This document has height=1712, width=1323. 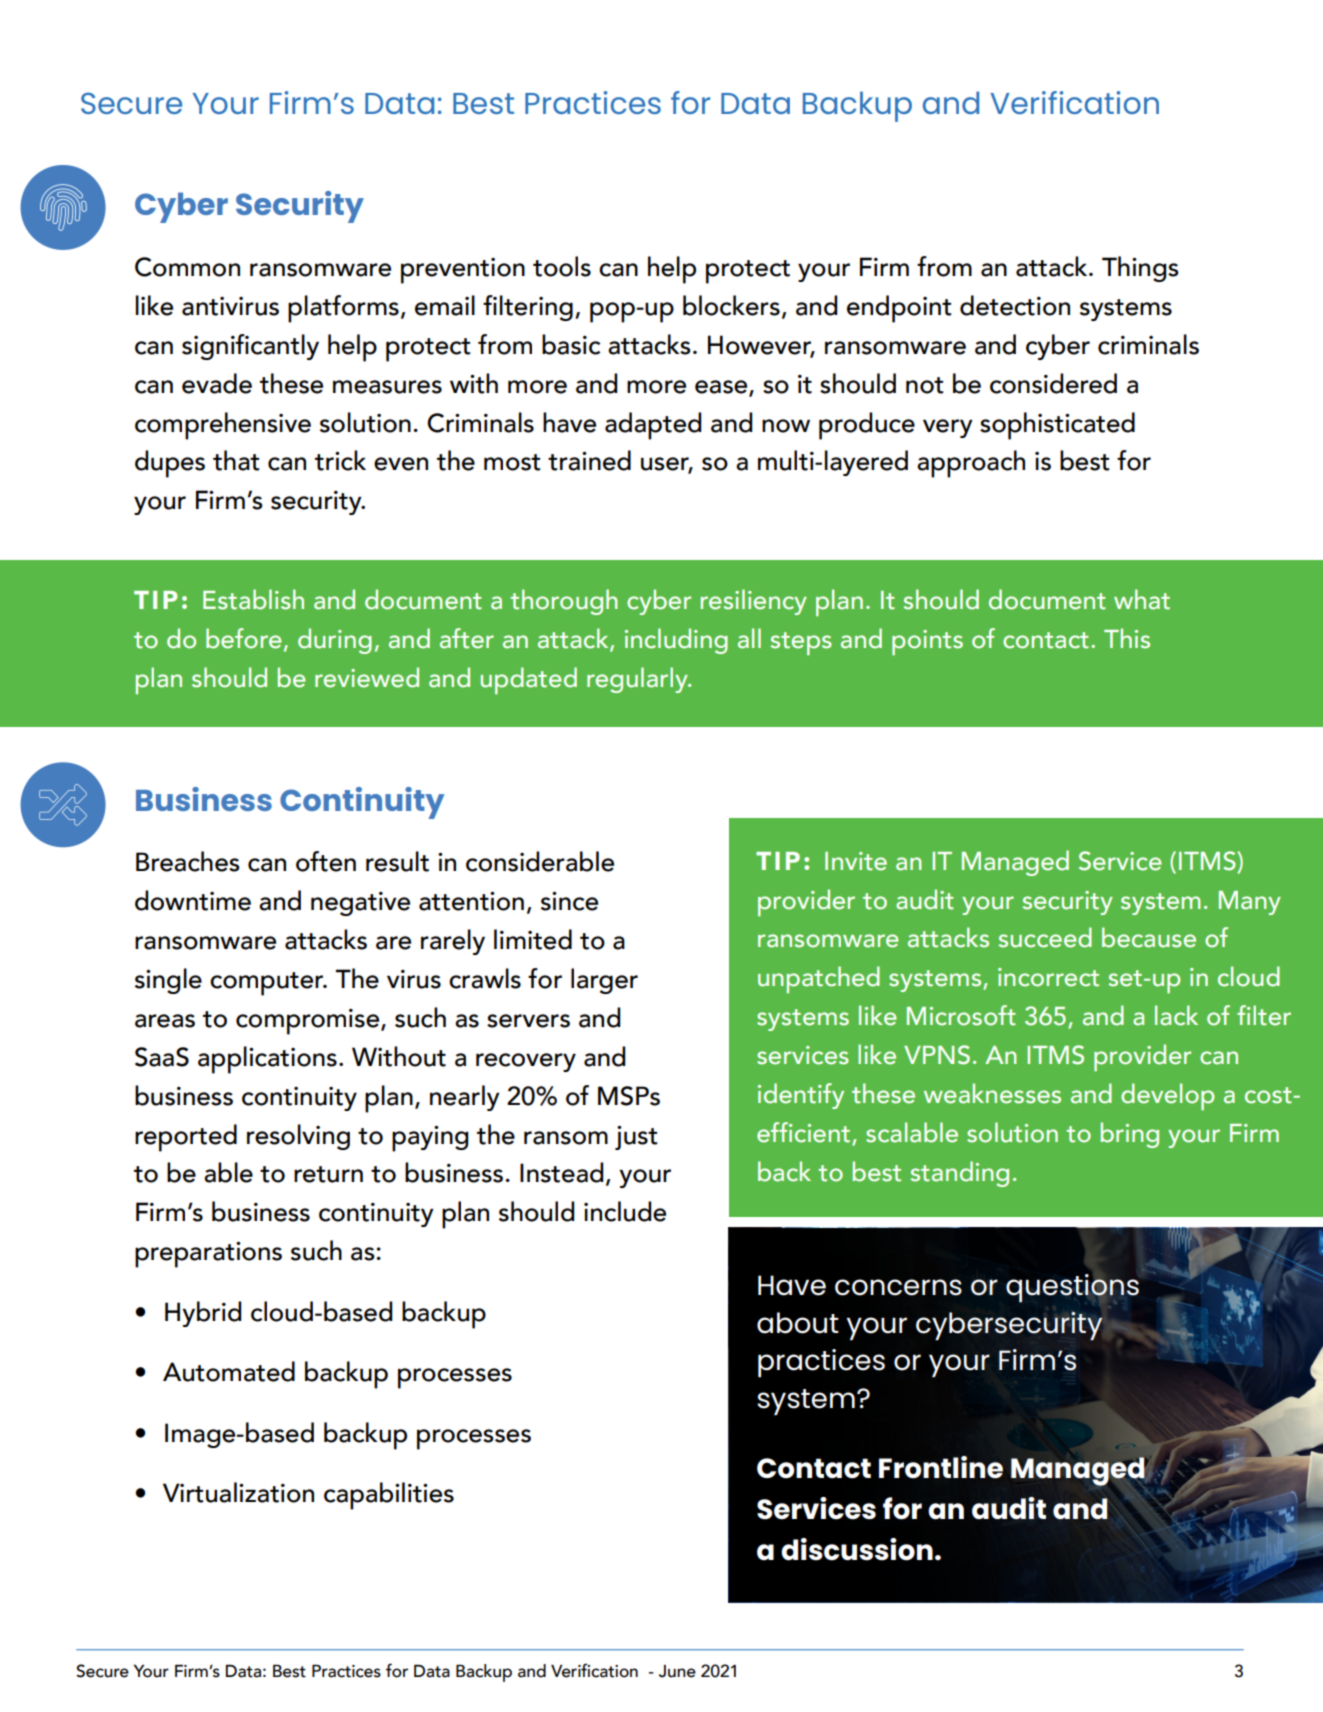 I want to click on bring, so click(x=1130, y=1135).
